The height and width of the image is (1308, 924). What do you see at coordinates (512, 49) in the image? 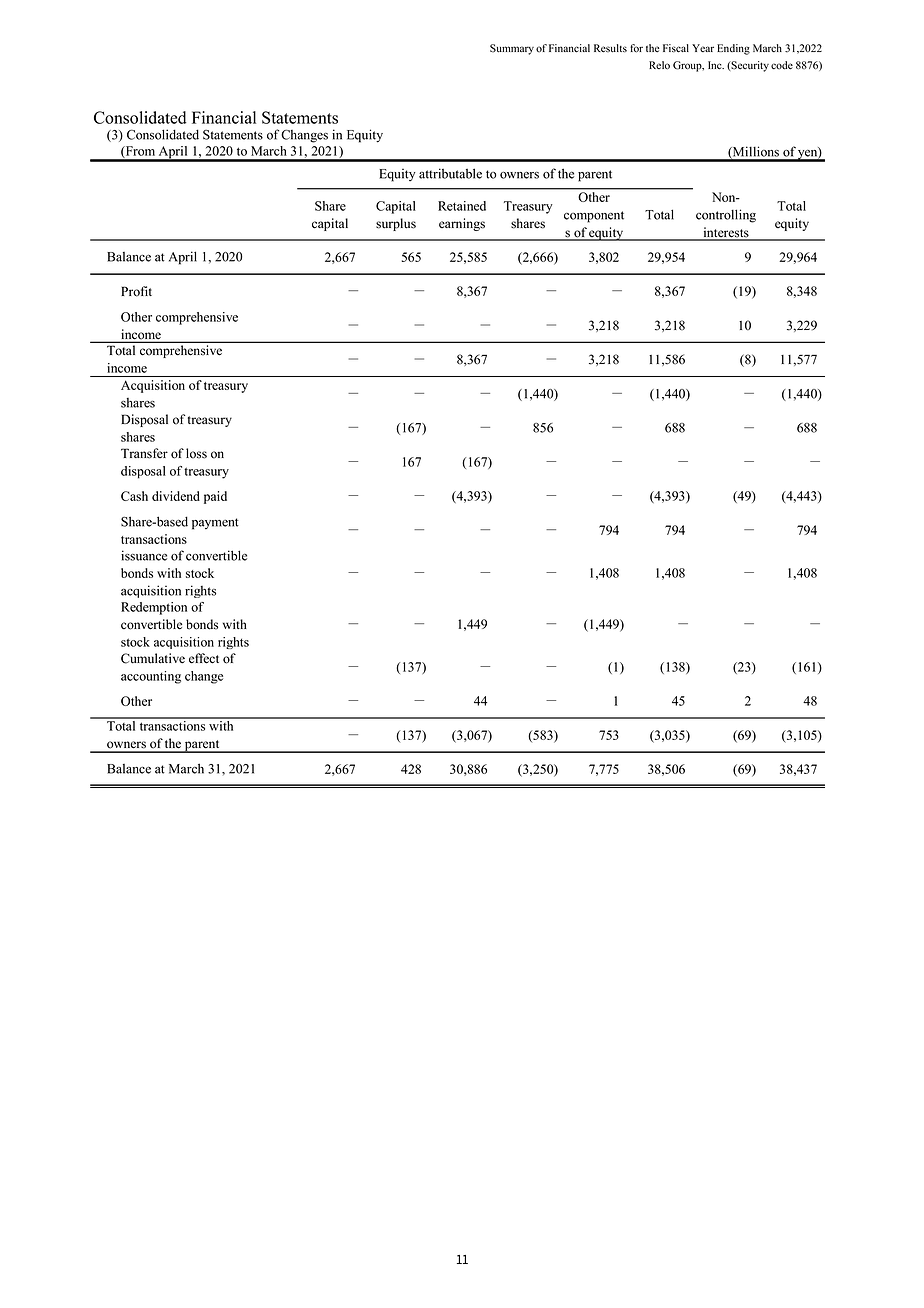
I see `Summary` at bounding box center [512, 49].
